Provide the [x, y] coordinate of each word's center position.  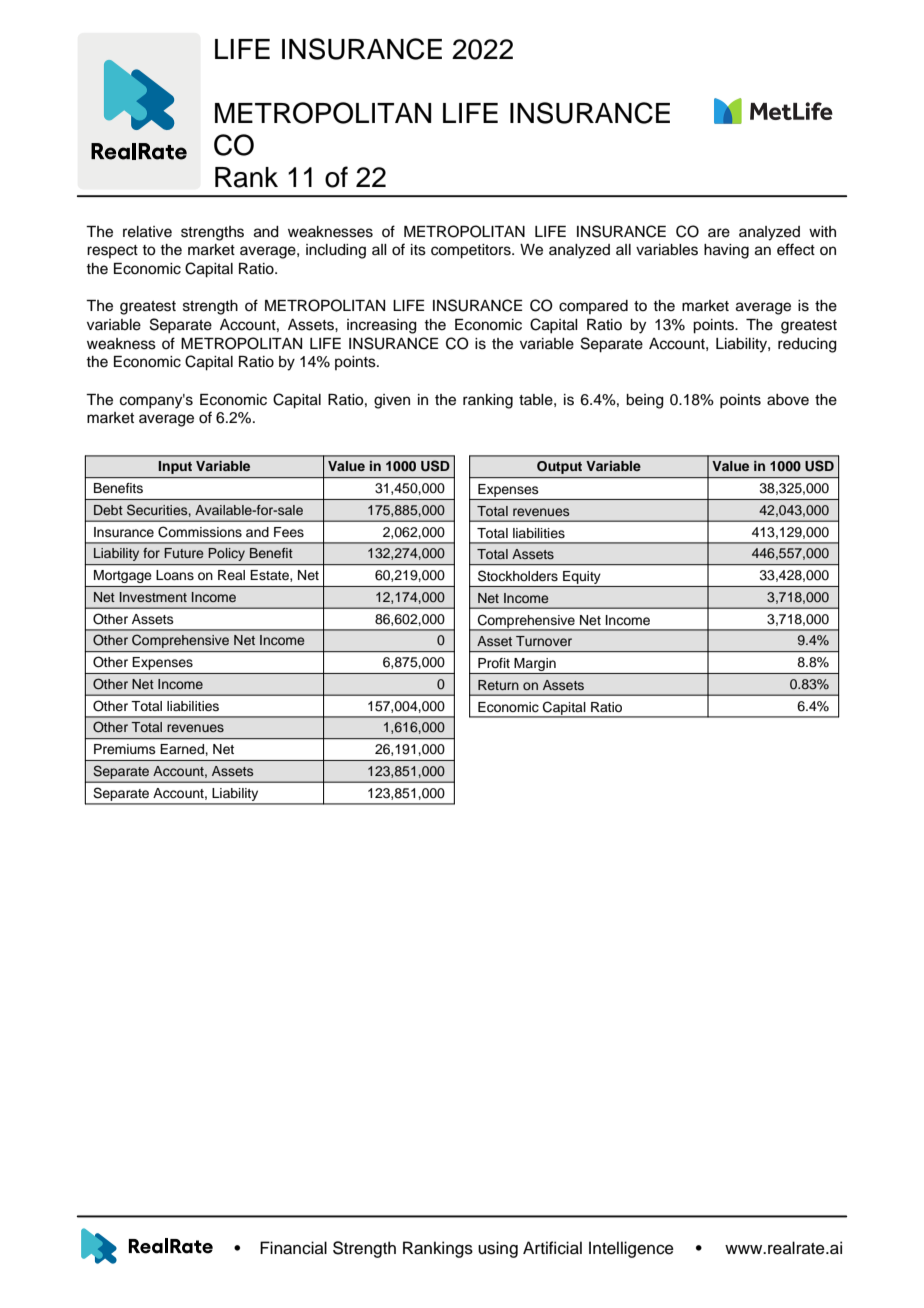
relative [147, 232]
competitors [472, 251]
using [498, 1249]
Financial [293, 1248]
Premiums [125, 749]
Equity [582, 579]
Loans [175, 575]
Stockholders [518, 576]
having [726, 251]
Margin [535, 666]
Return [498, 685]
